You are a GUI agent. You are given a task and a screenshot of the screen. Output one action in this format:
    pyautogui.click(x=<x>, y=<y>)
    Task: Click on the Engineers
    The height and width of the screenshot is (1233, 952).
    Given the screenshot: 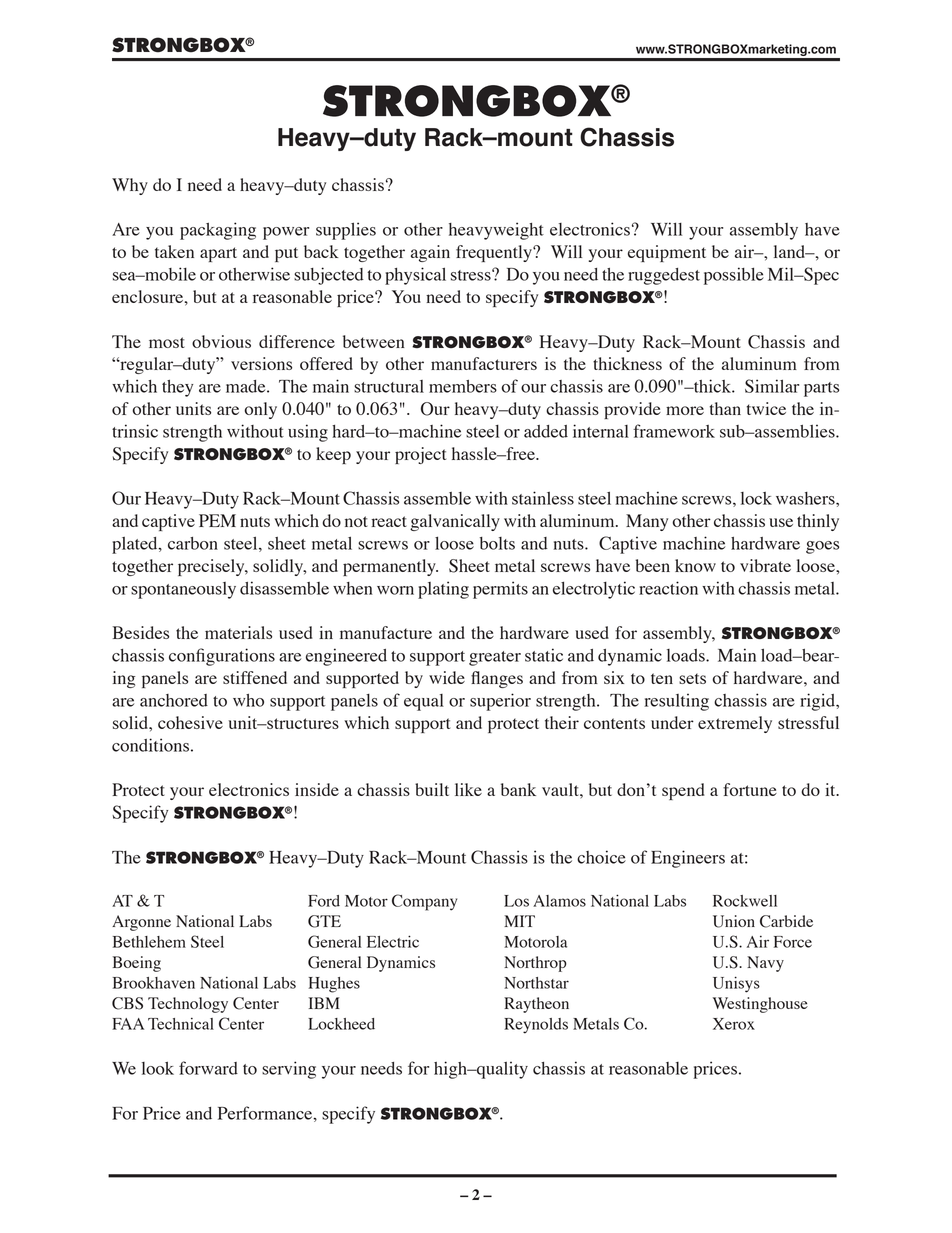 What is the action you would take?
    pyautogui.click(x=688, y=859)
